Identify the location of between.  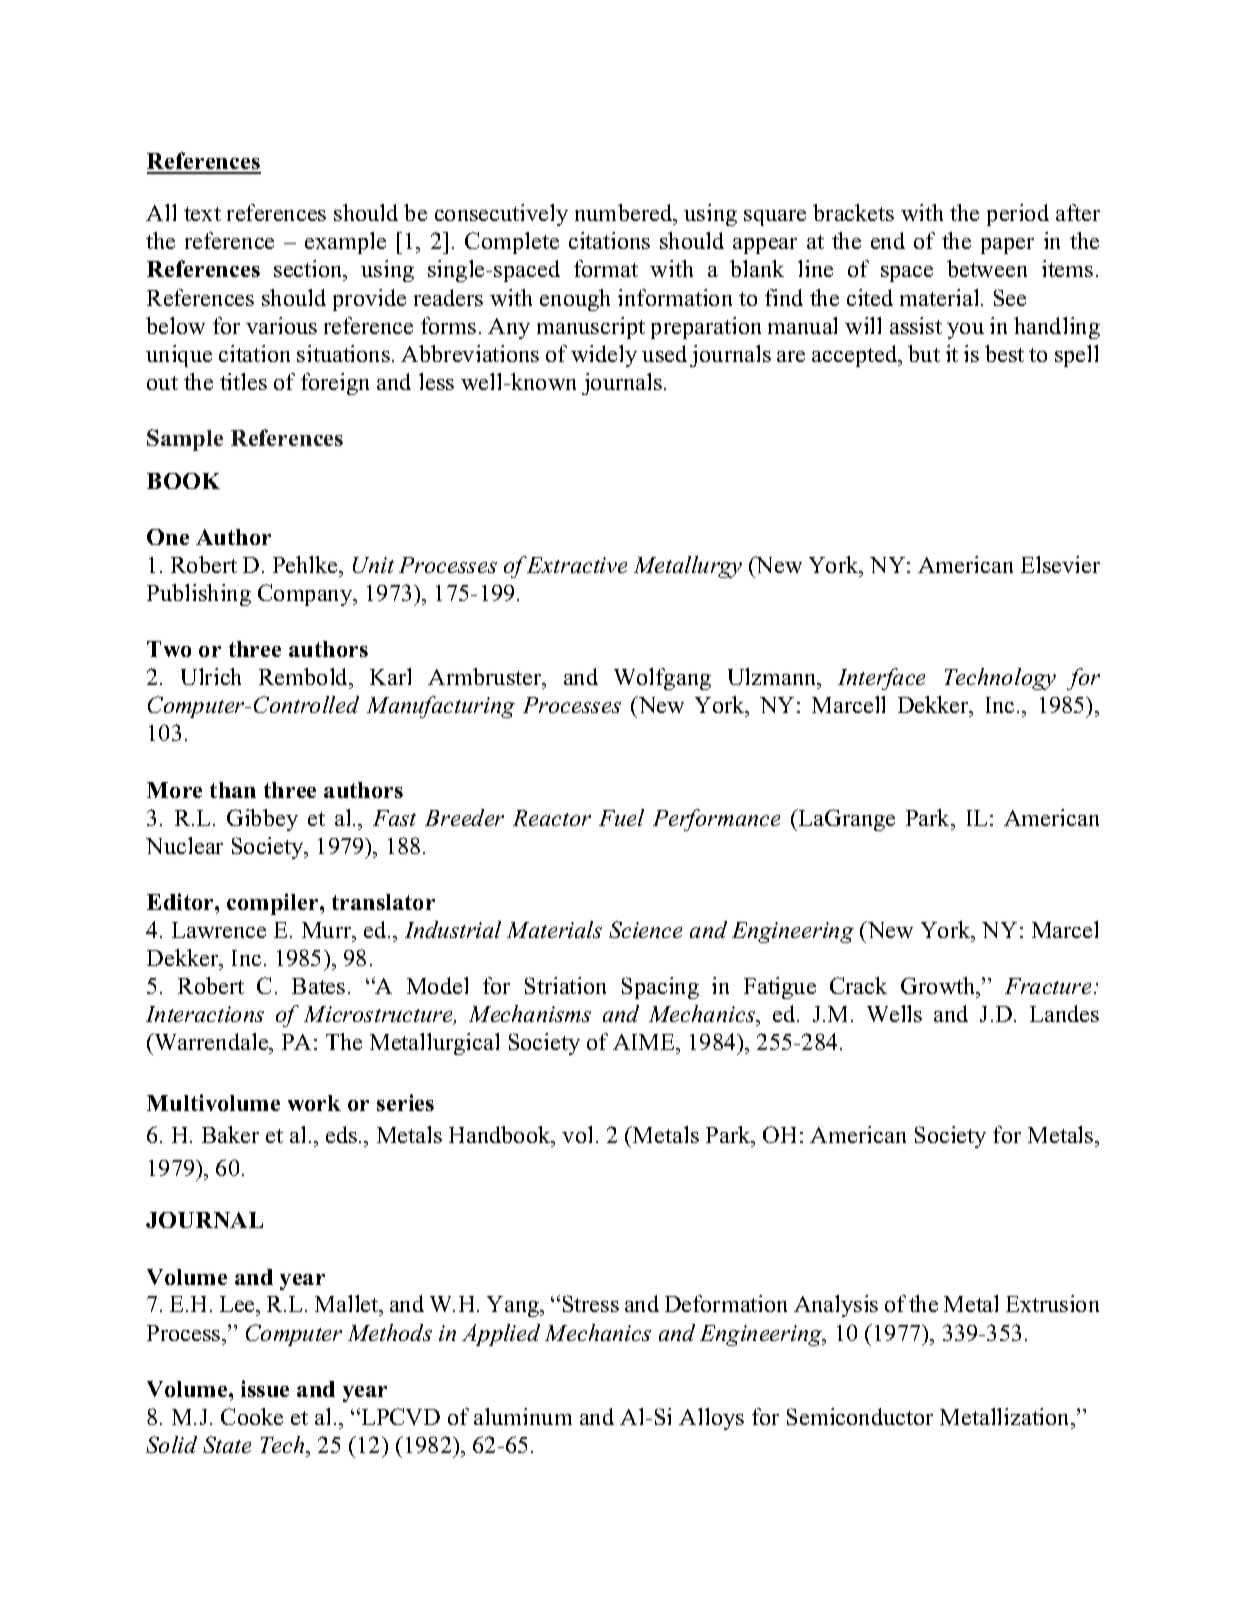
(987, 268).
